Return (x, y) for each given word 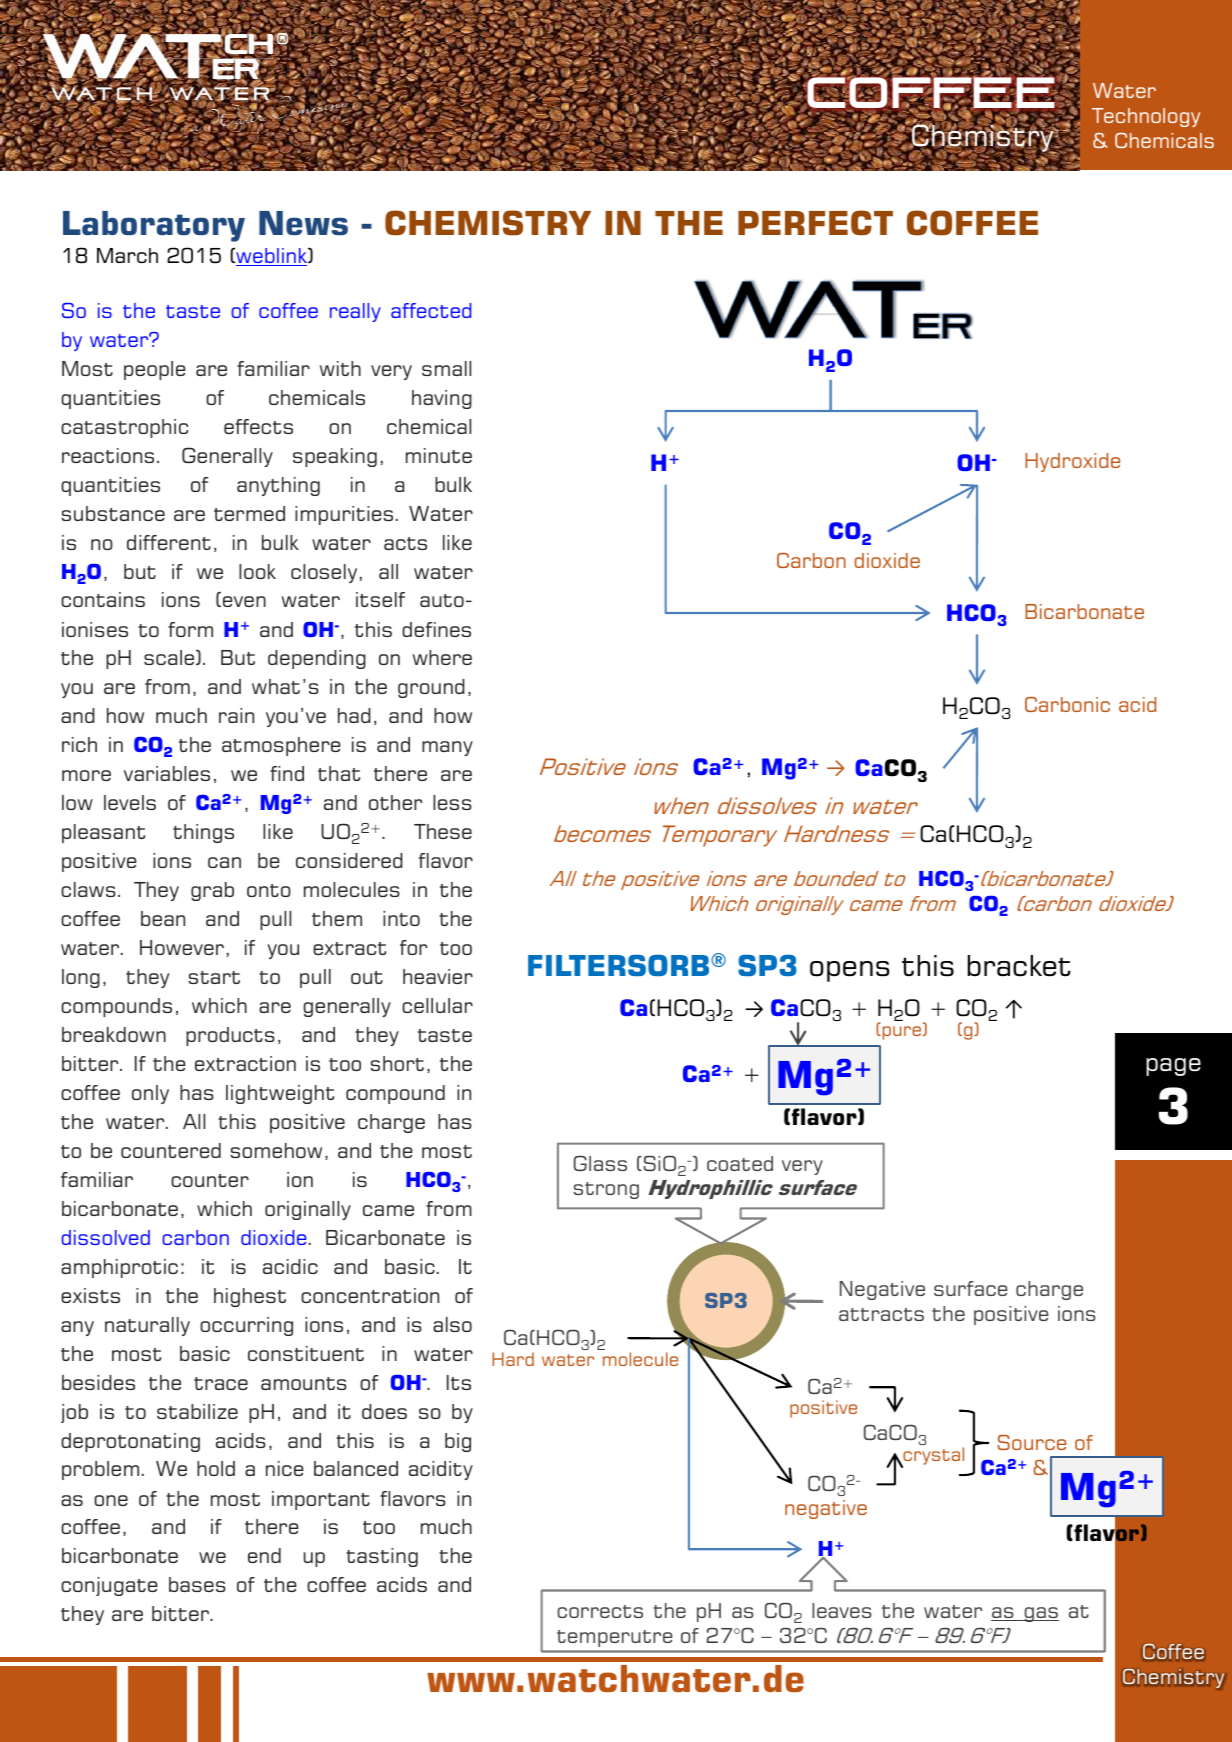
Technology (1146, 117)
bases (197, 1584)
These (443, 831)
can (224, 862)
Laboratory (154, 226)
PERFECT (815, 223)
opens (850, 971)
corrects (600, 1611)
